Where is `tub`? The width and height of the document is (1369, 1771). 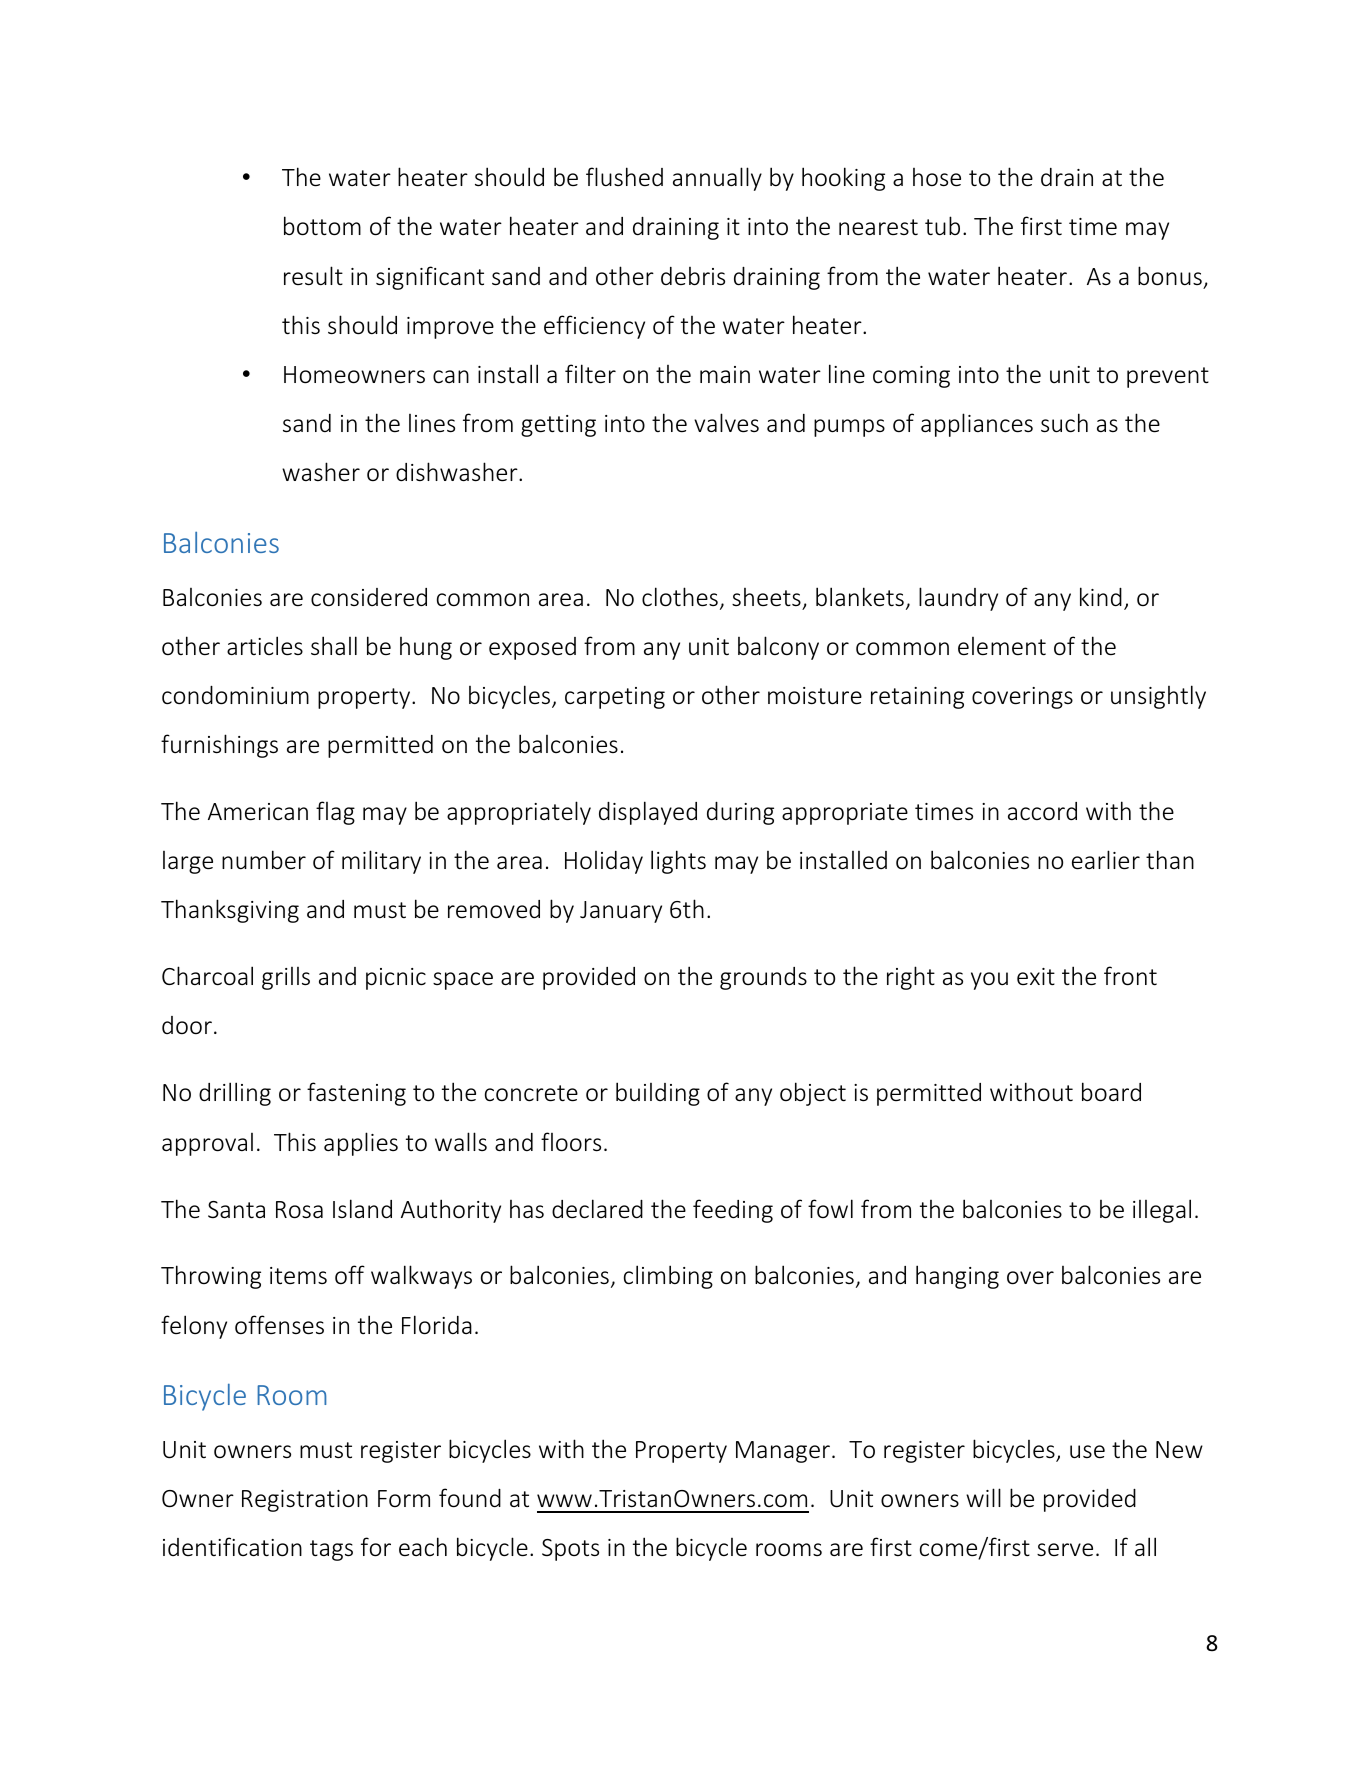
tub is located at coordinates (942, 225).
